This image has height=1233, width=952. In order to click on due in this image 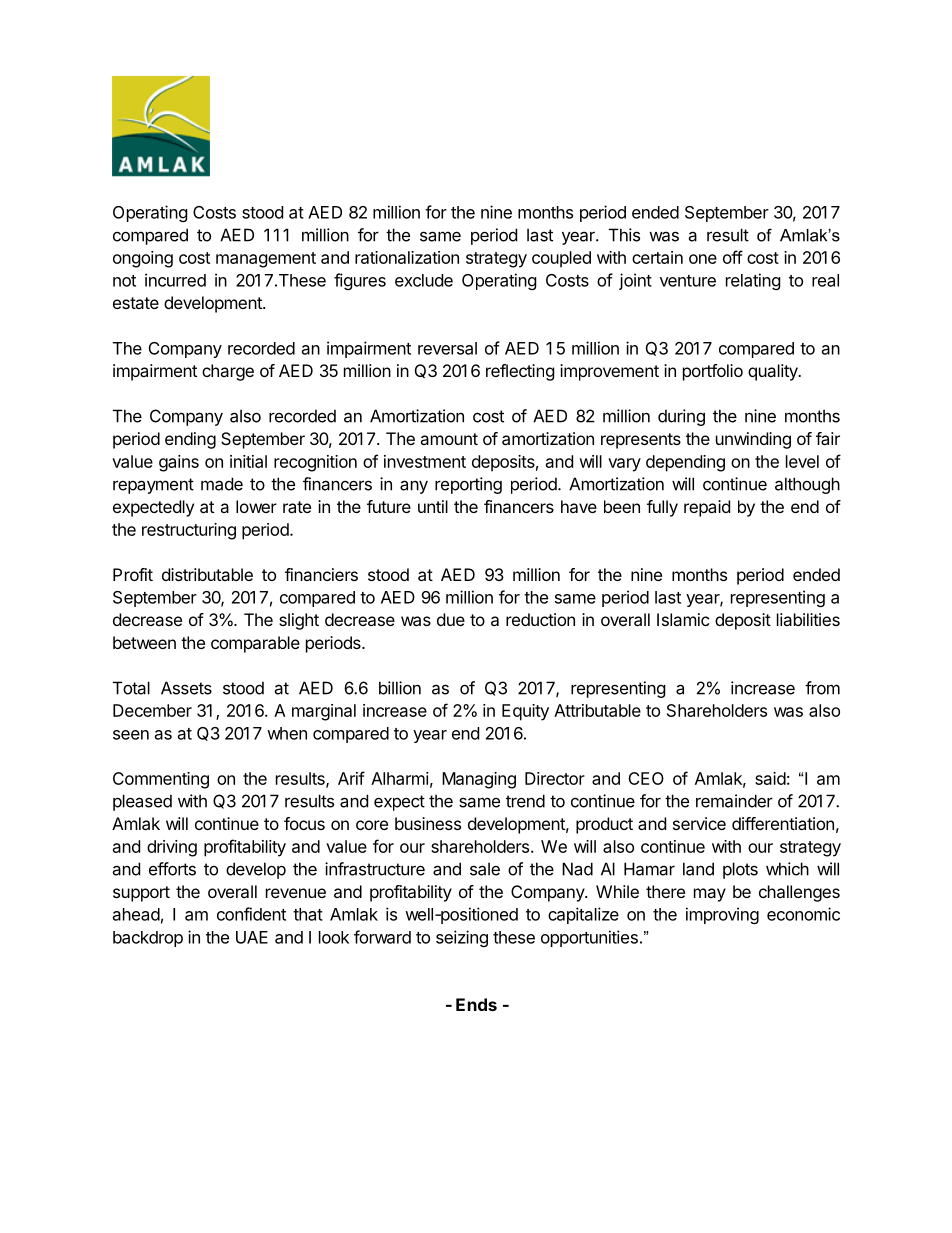, I will do `click(451, 619)`.
